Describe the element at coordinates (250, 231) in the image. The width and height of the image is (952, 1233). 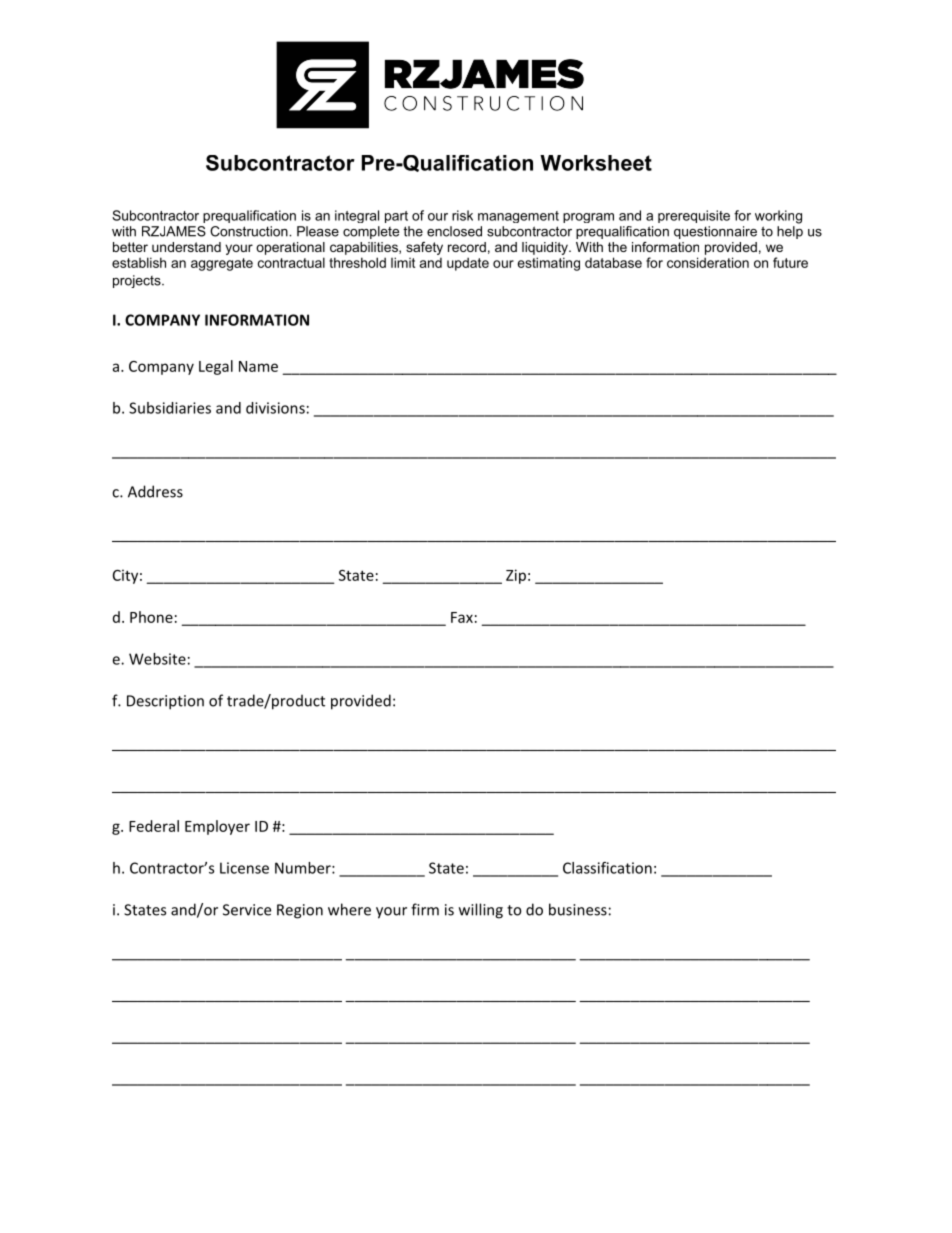
I see `Construction` at that location.
